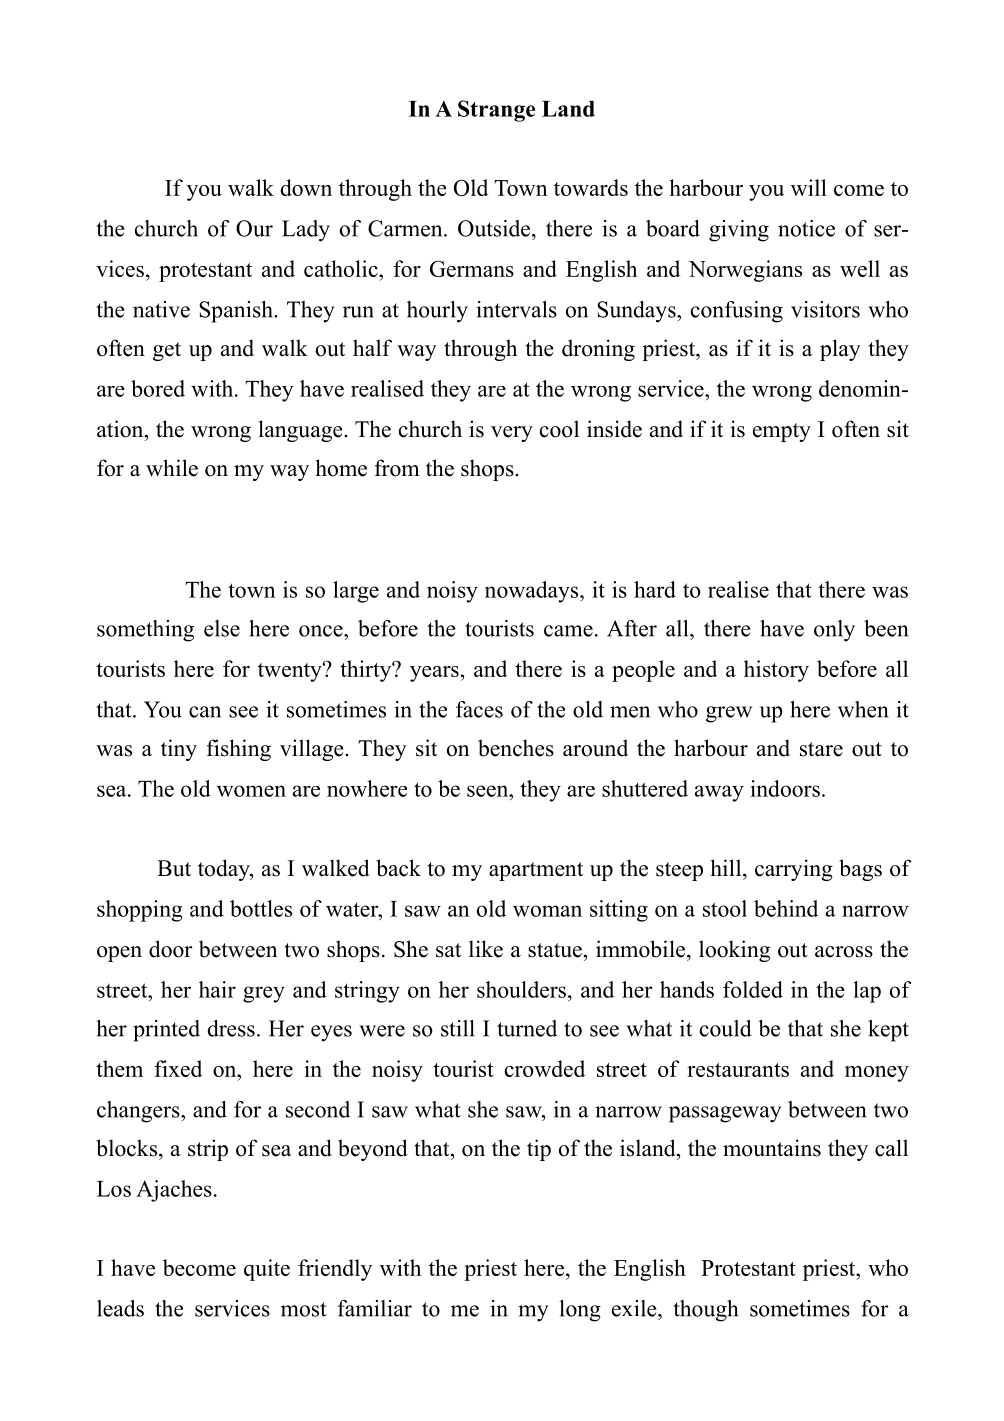 The image size is (1004, 1421). What do you see at coordinates (496, 111) in the page?
I see `Strange` at bounding box center [496, 111].
